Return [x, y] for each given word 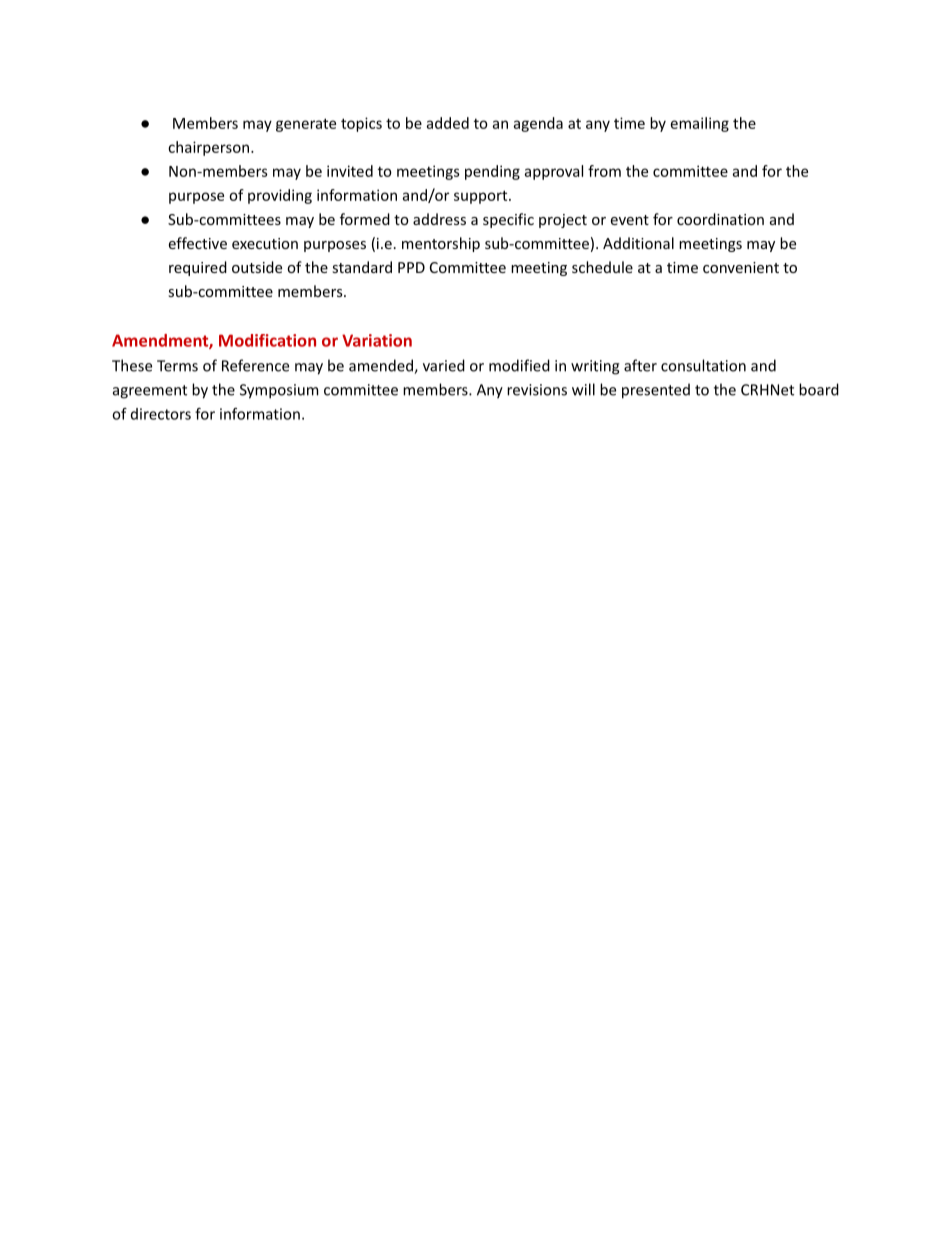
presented [656, 391]
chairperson [208, 148]
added [448, 123]
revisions [537, 390]
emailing [700, 124]
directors [161, 414]
